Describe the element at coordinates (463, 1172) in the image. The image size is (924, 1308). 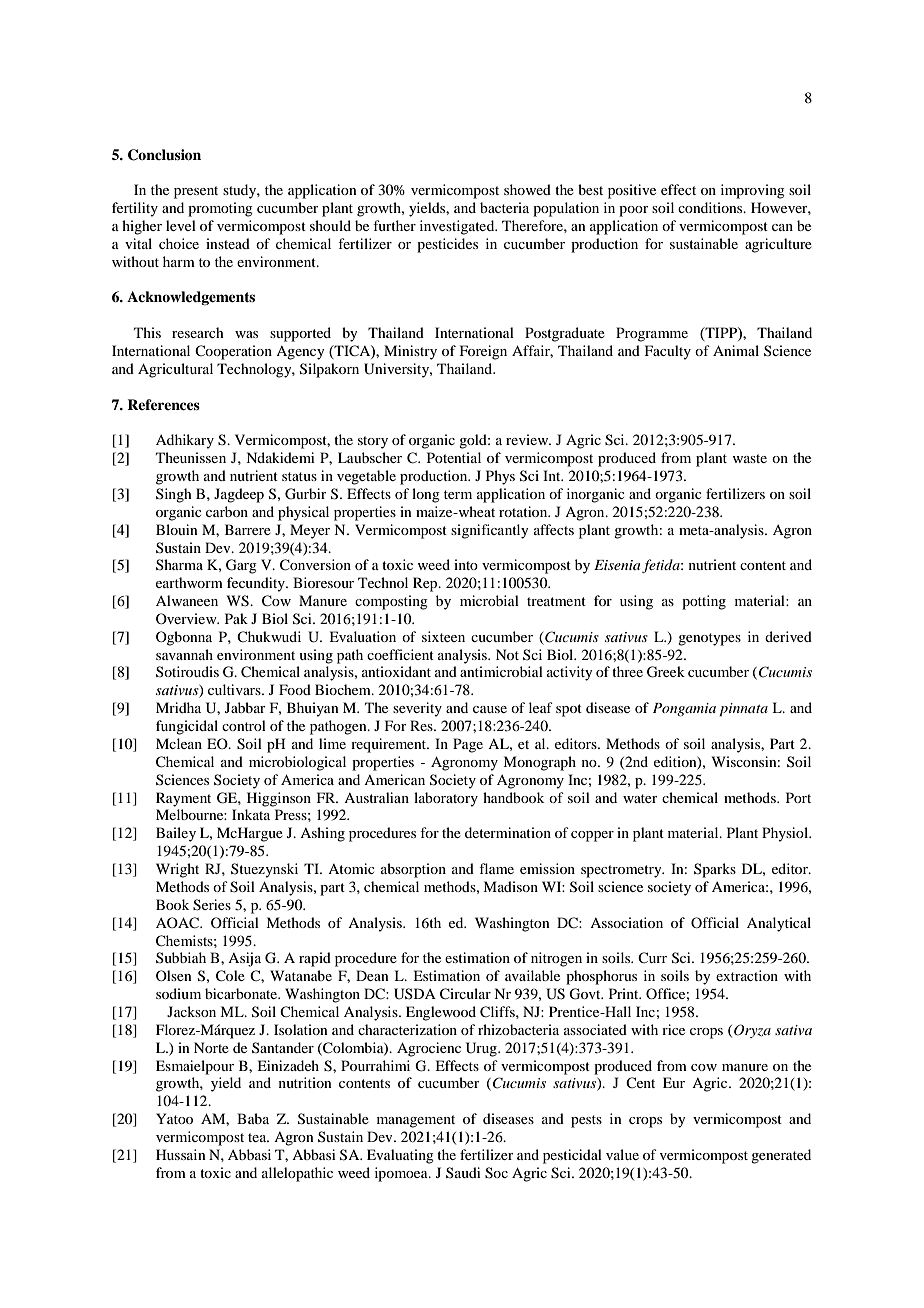
I see `Saudi` at that location.
